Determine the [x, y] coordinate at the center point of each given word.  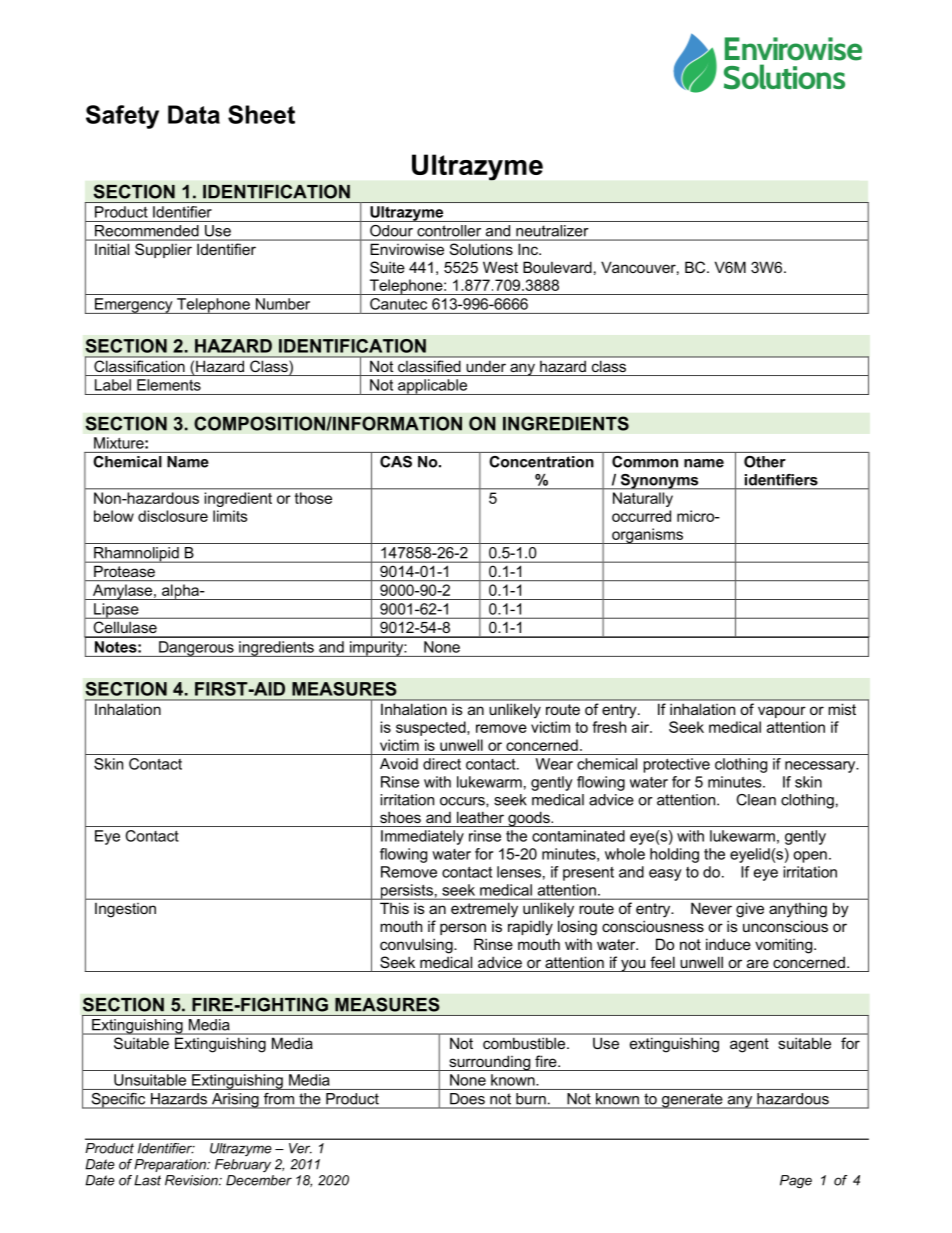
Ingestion [125, 910]
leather [480, 817]
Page [796, 1181]
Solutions [481, 249]
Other [765, 462]
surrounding [490, 1063]
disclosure [173, 516]
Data [194, 114]
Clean [756, 800]
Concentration [542, 462]
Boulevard [557, 267]
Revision [192, 1180]
